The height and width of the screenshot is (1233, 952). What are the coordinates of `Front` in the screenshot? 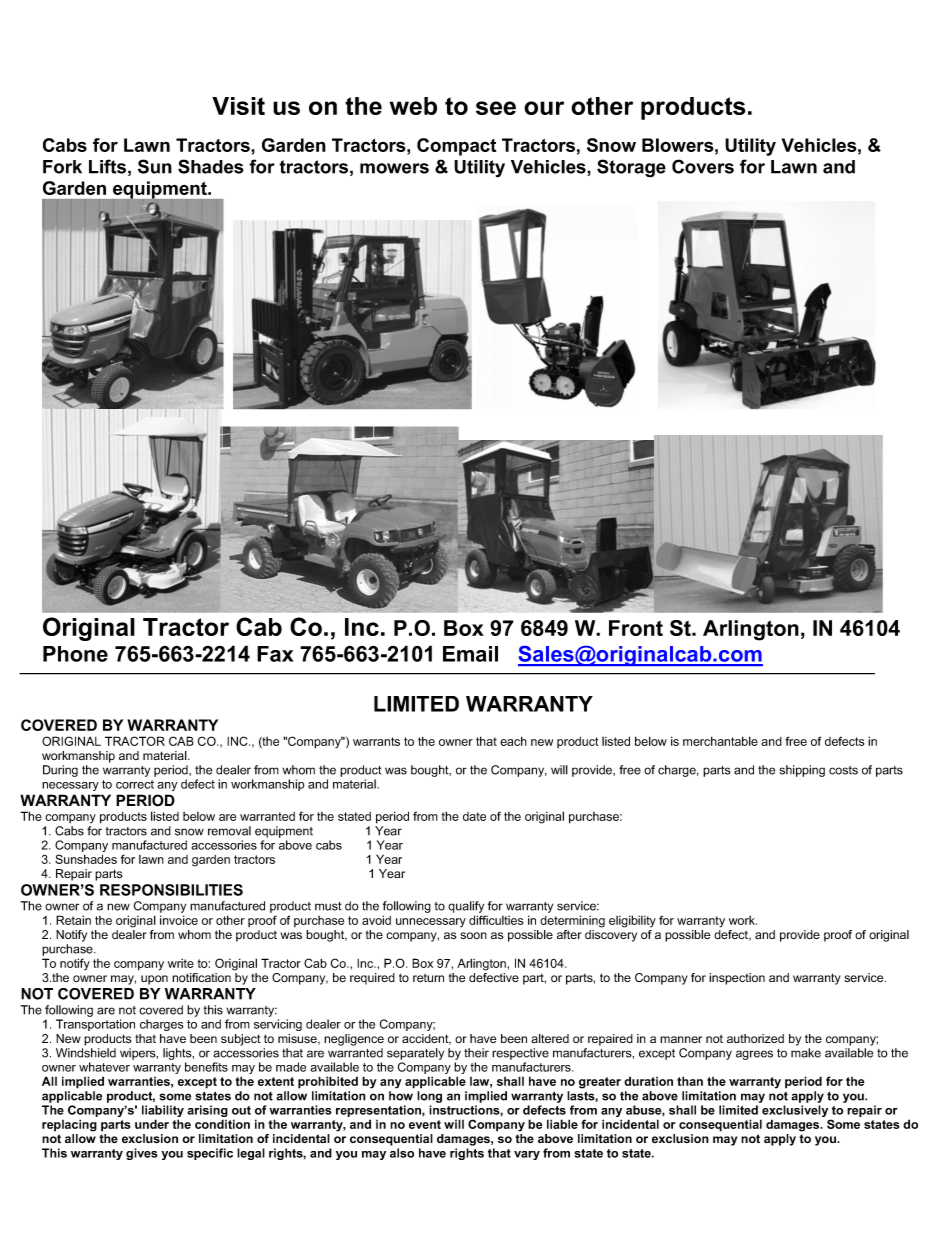 It's located at (636, 628).
